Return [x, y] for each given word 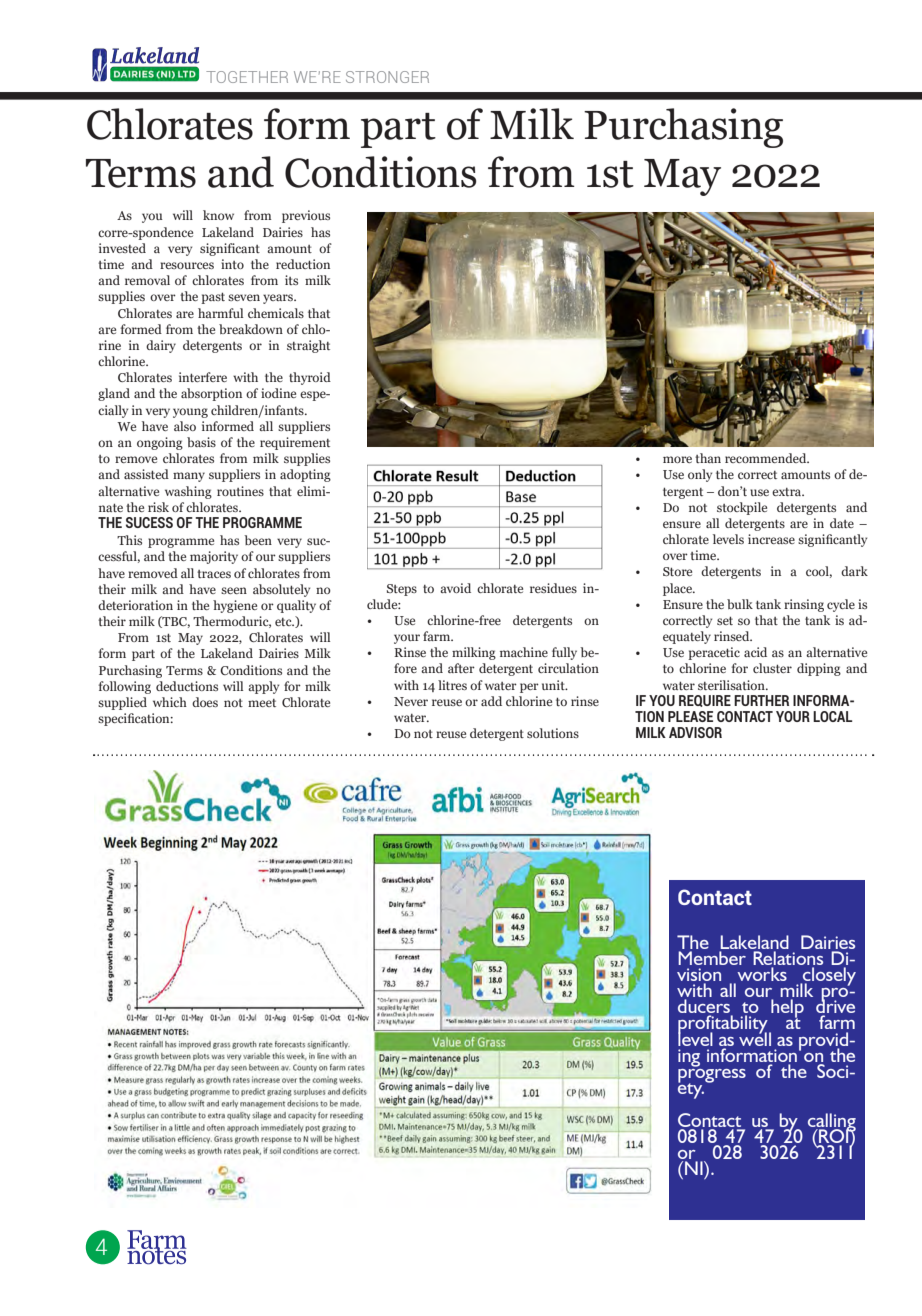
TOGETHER [247, 77]
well [755, 1038]
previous [306, 216]
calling [832, 1123]
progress [712, 1075]
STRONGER [387, 77]
